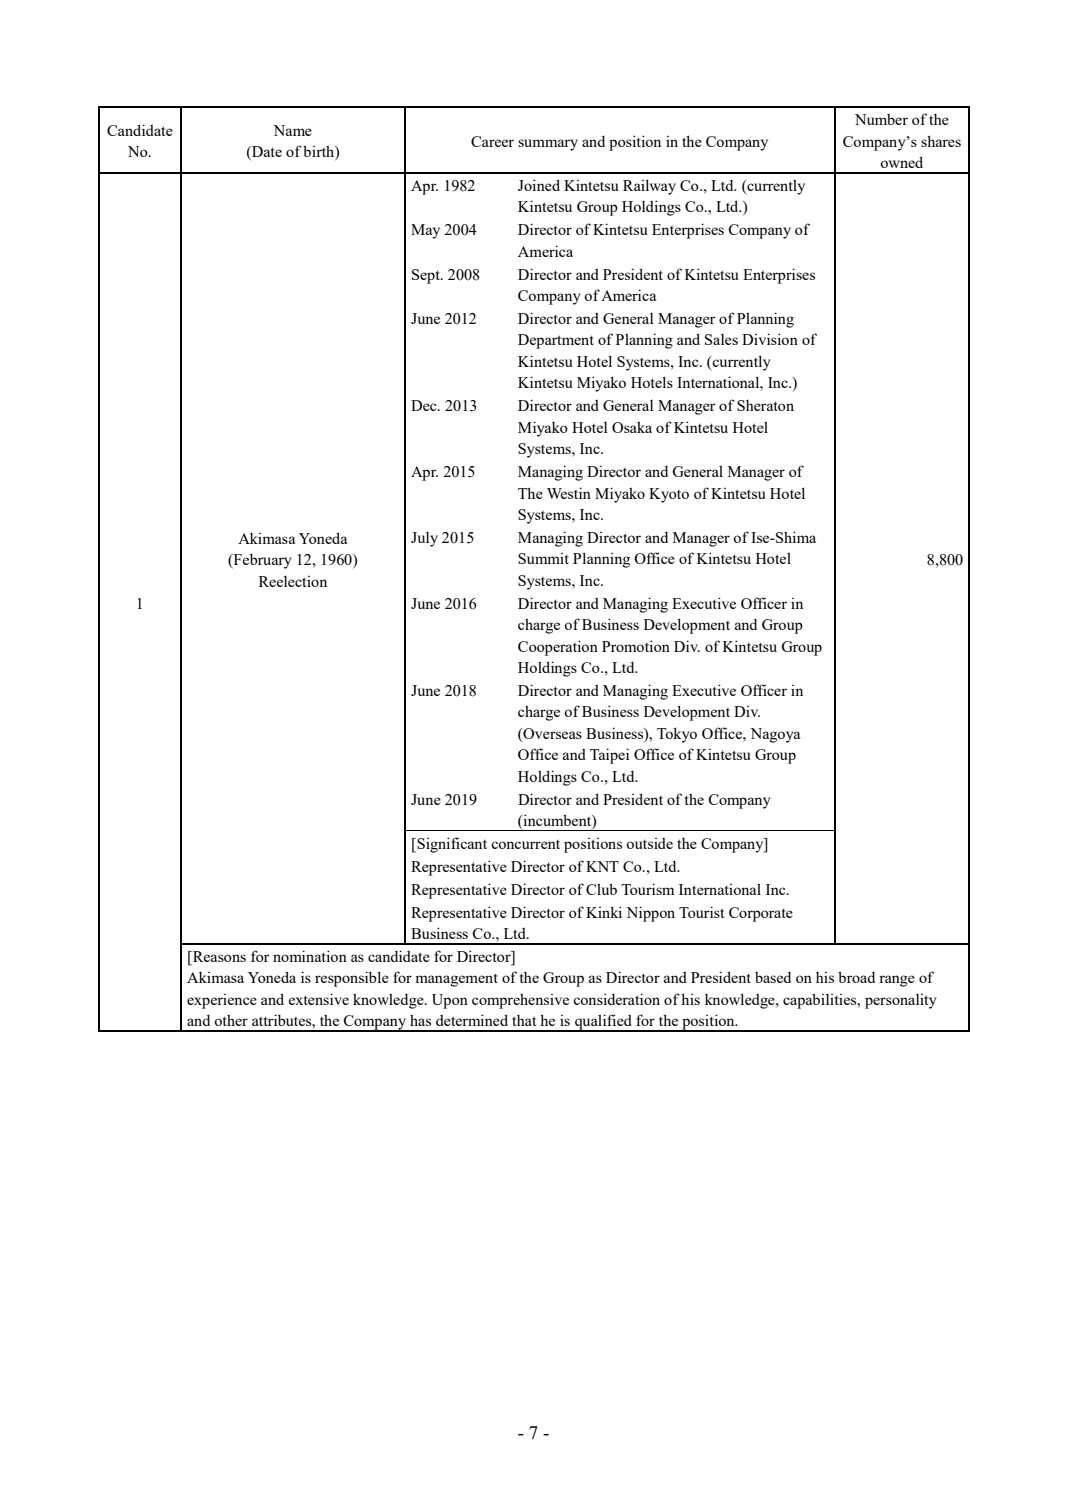 This screenshot has width=1066, height=1508. What do you see at coordinates (293, 581) in the screenshot?
I see `Reelection` at bounding box center [293, 581].
